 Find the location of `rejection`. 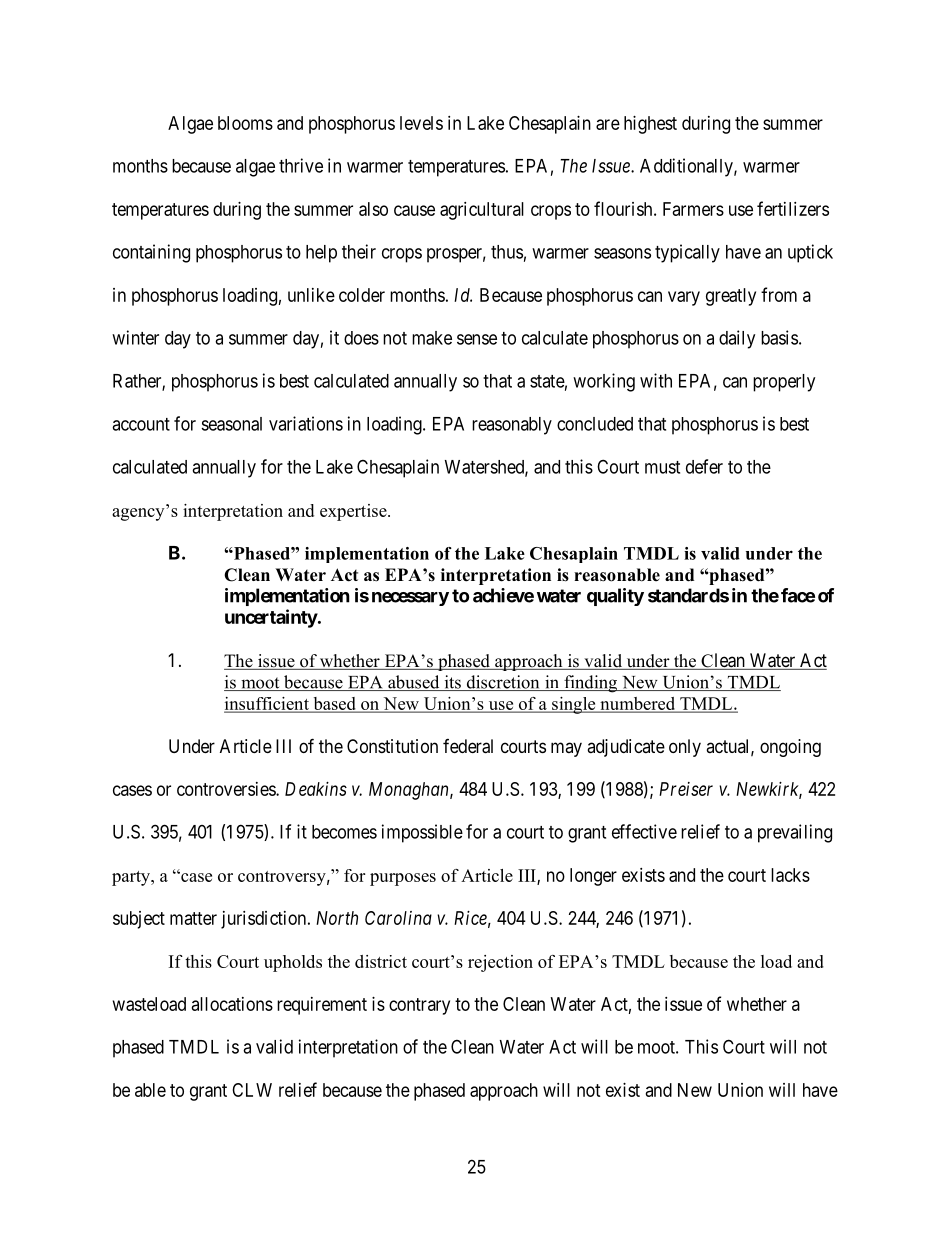

rejection is located at coordinates (500, 963).
